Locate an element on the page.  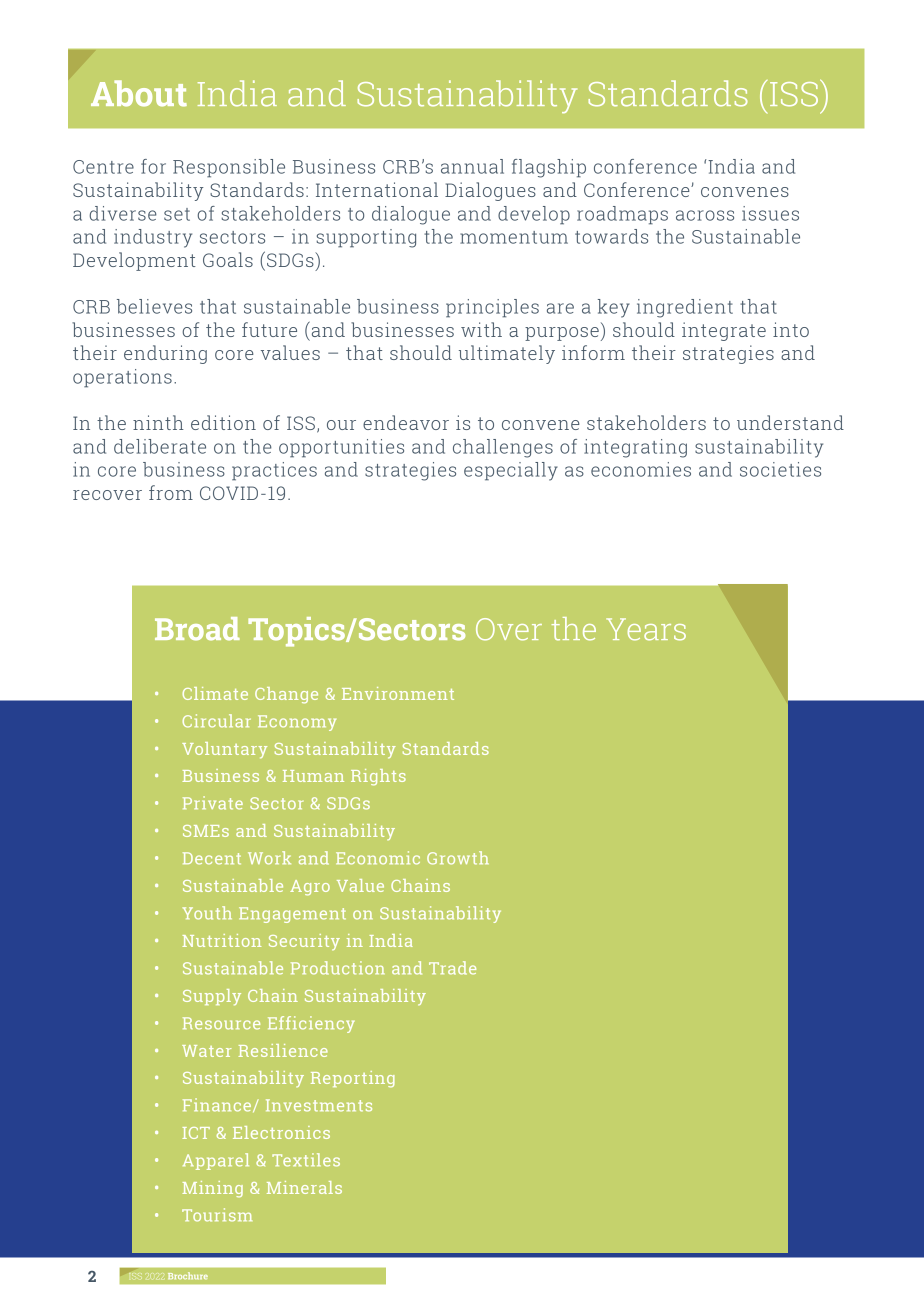
About is located at coordinates (139, 93).
